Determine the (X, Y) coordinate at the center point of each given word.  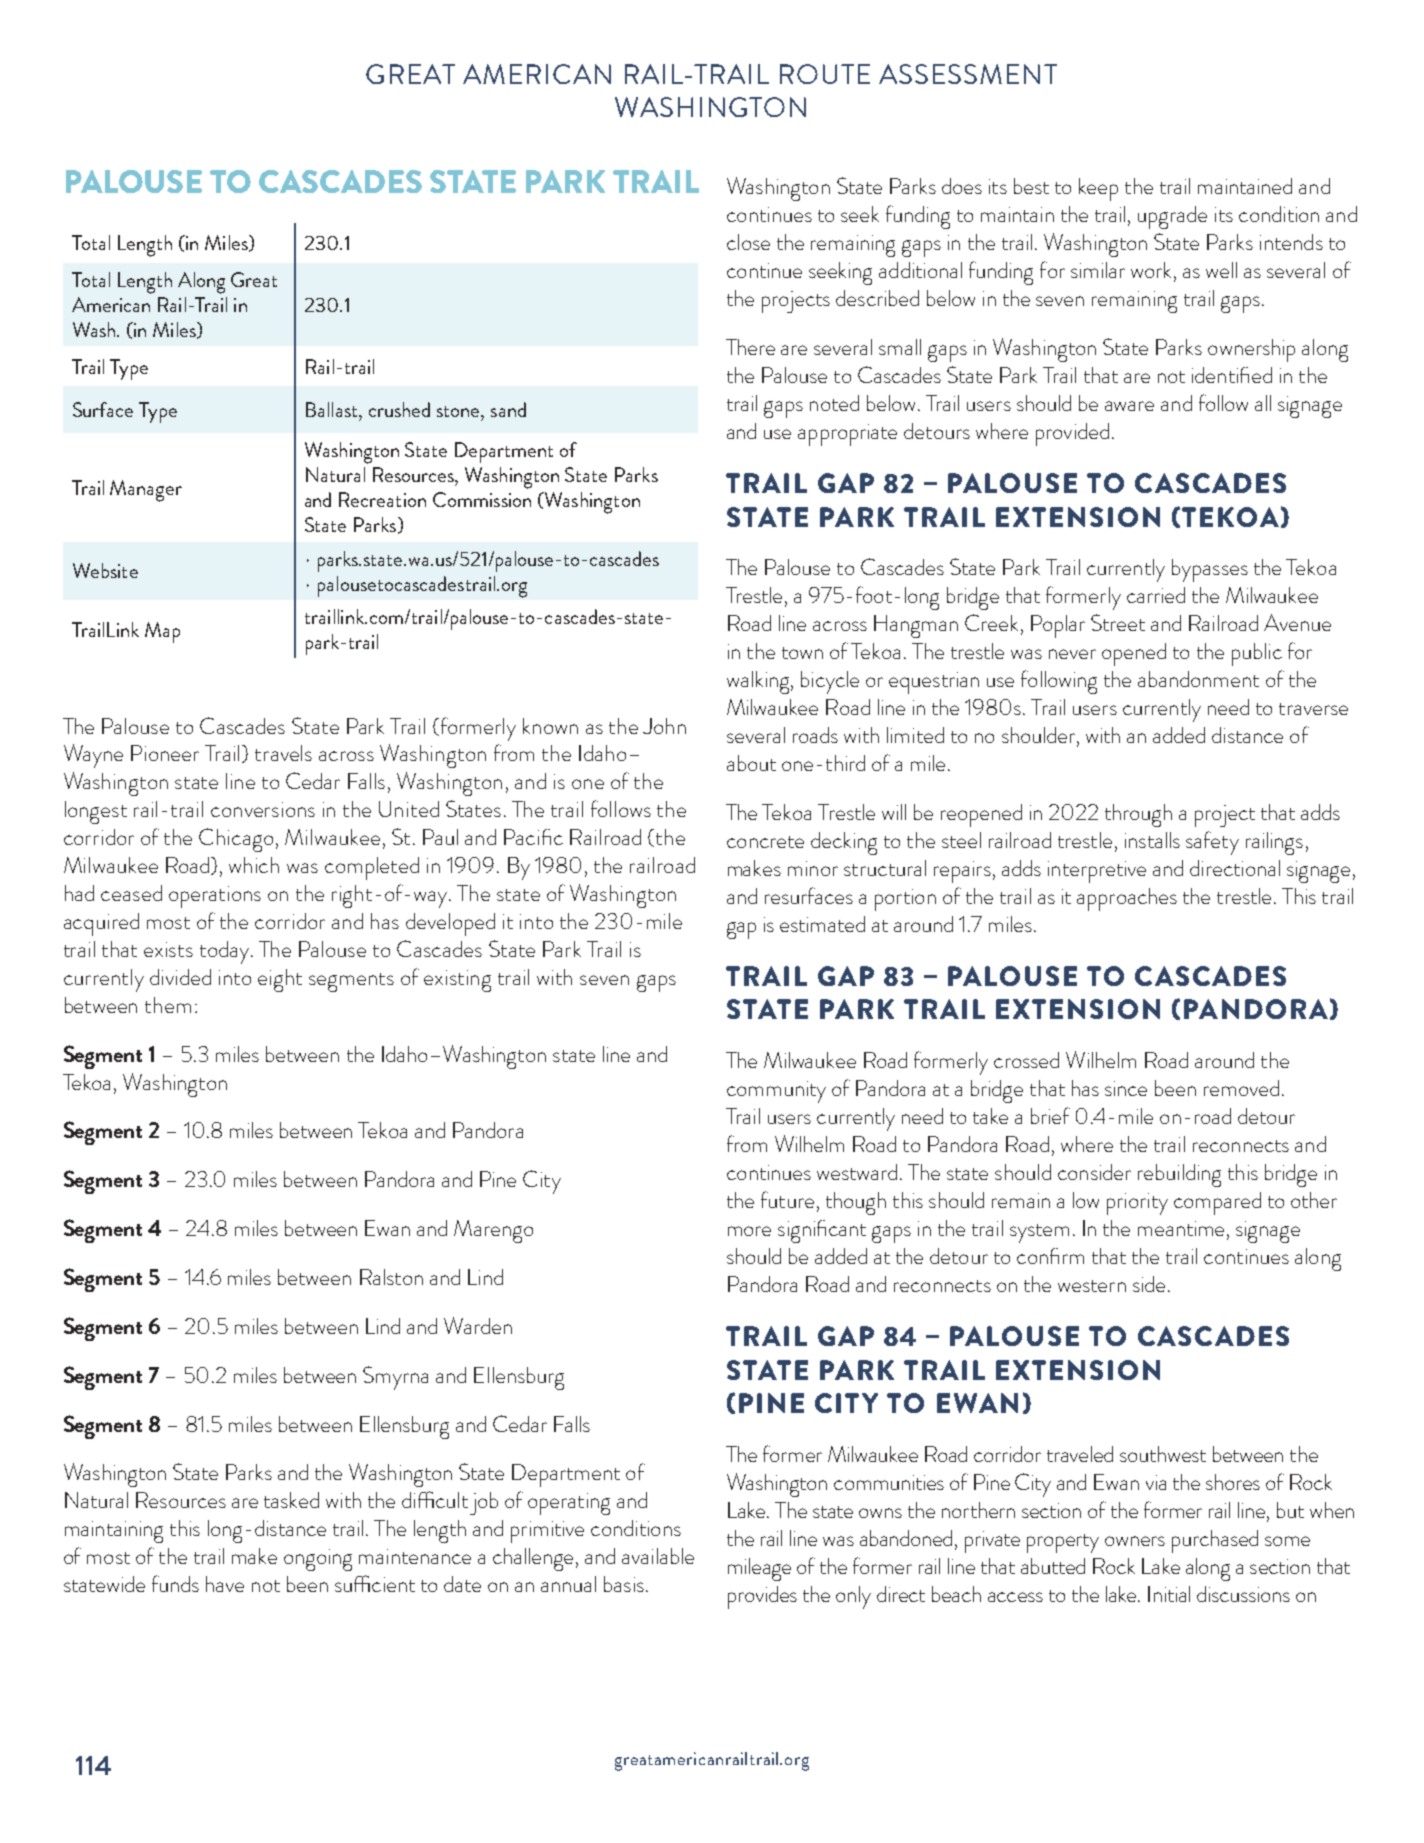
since (1126, 1088)
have (225, 1584)
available (658, 1556)
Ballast (333, 409)
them (168, 1005)
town (802, 653)
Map (162, 632)
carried (1156, 595)
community (776, 1092)
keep (1098, 189)
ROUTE (825, 74)
